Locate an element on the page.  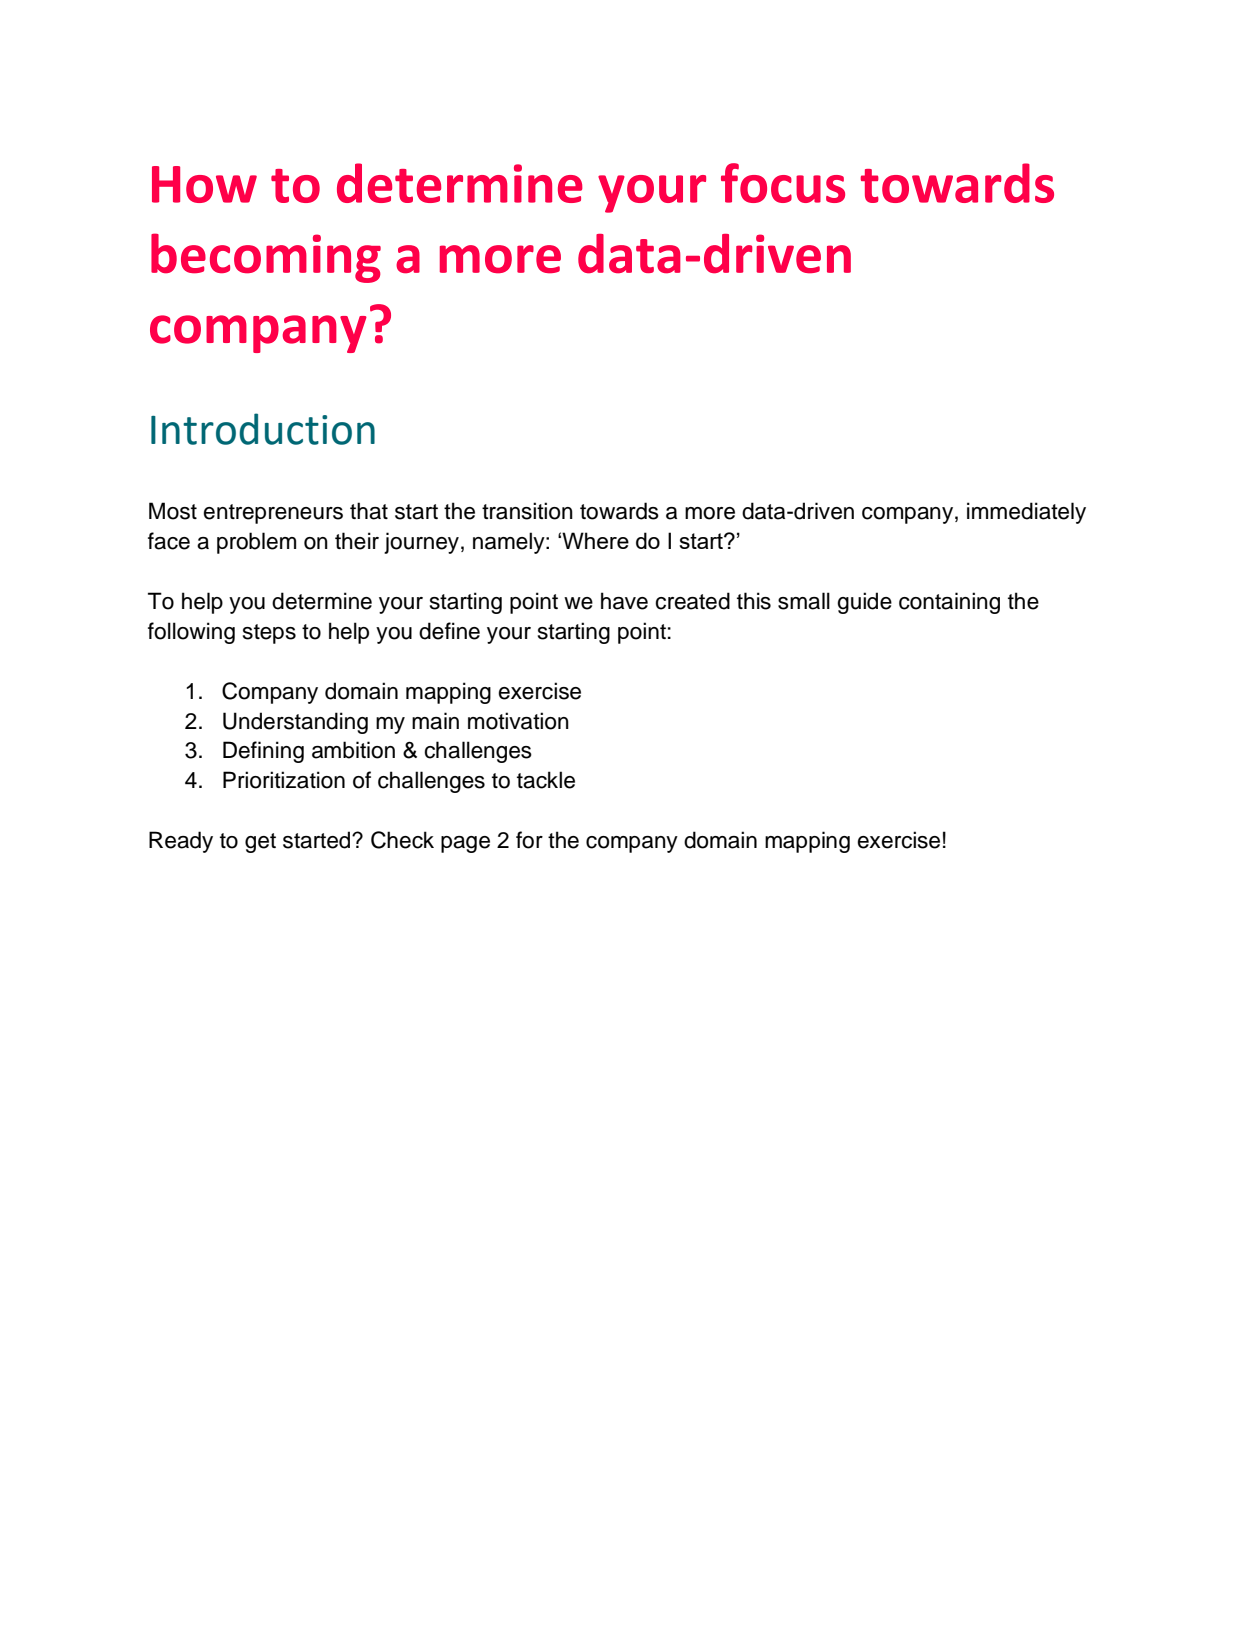
entrepreneurs is located at coordinates (273, 514).
